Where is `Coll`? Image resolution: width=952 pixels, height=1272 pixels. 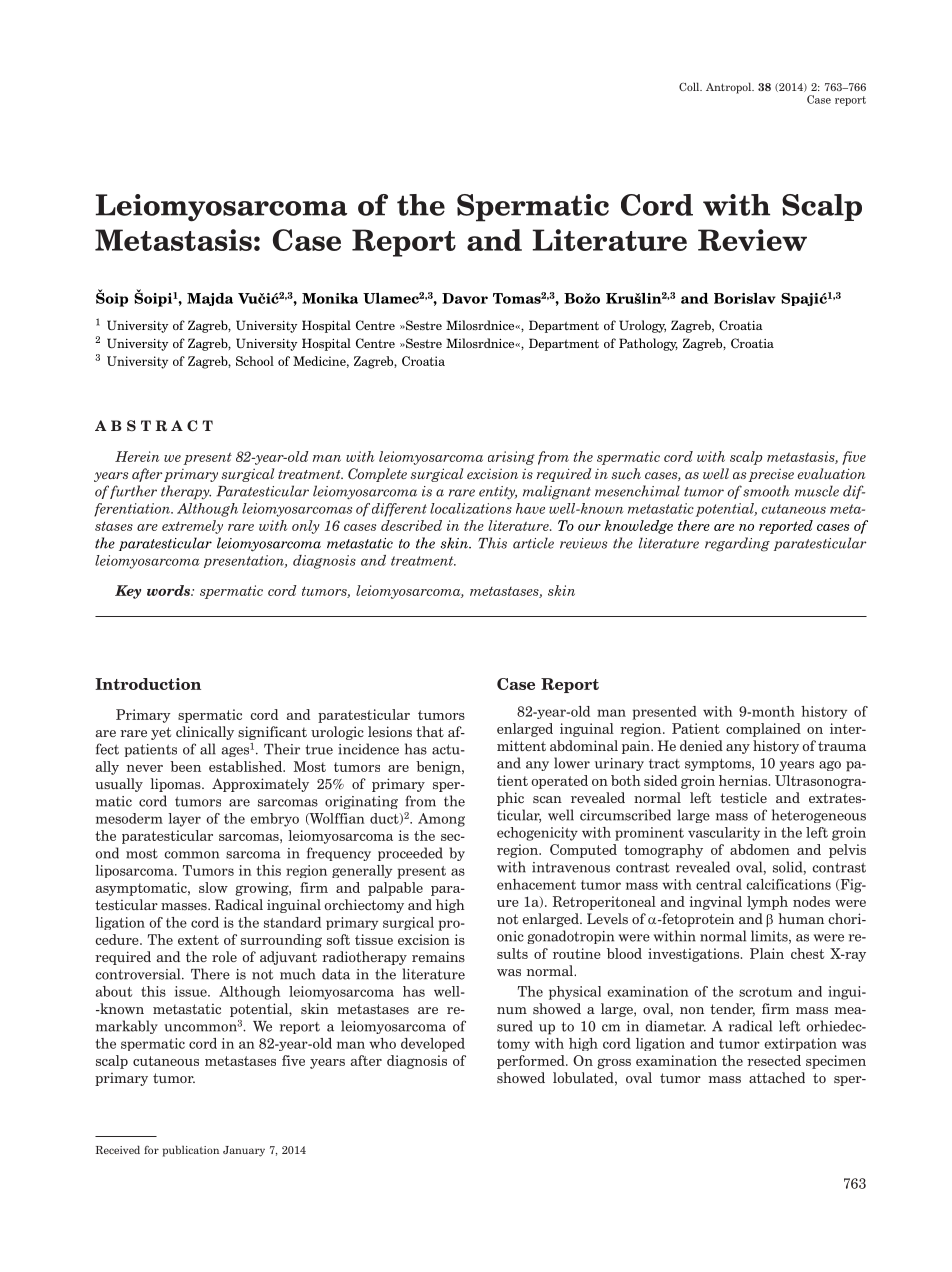
Coll is located at coordinates (690, 86).
